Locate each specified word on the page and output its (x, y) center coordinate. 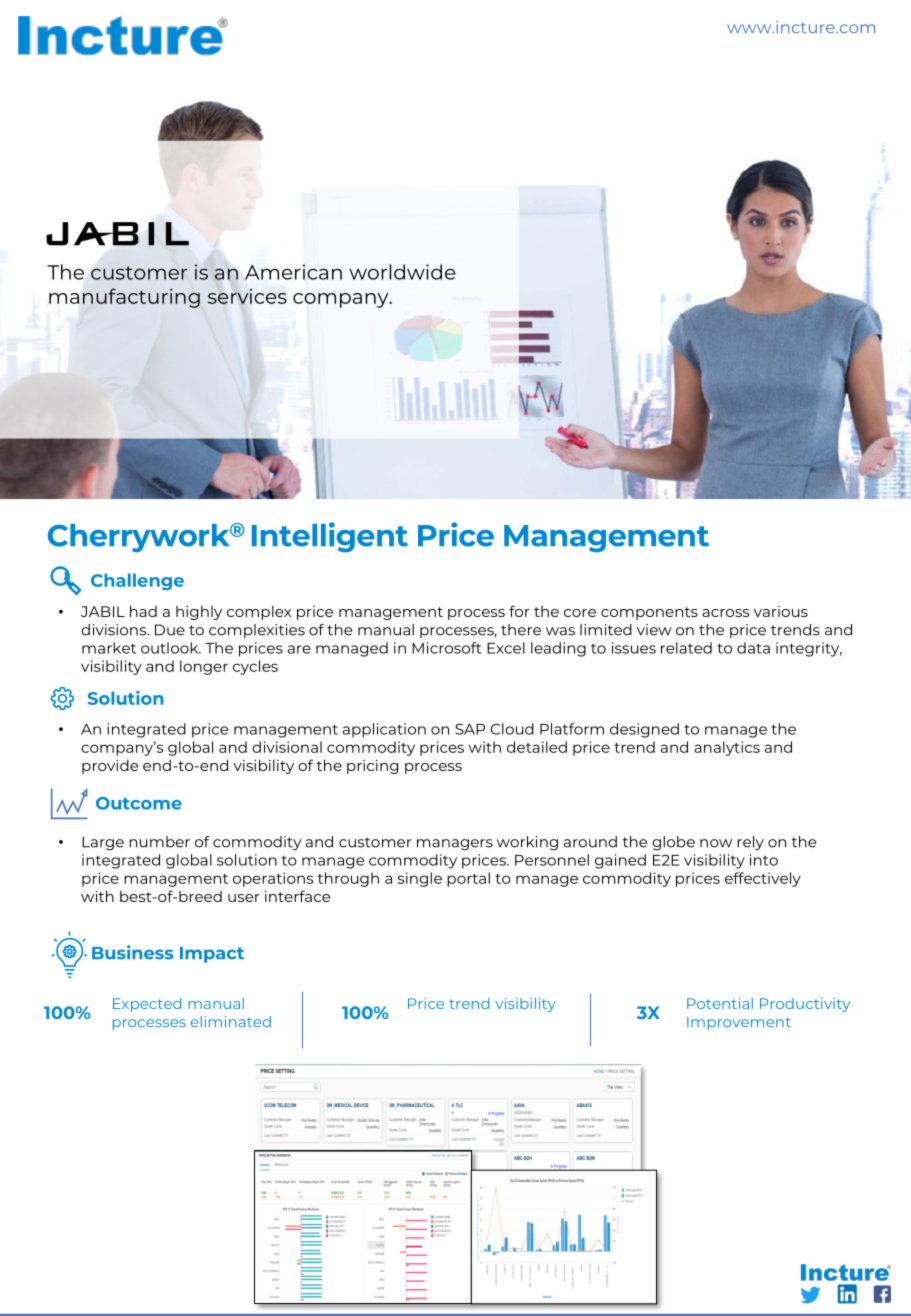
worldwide (402, 272)
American (293, 272)
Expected (147, 1005)
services (247, 296)
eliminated (231, 1021)
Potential (720, 1003)
